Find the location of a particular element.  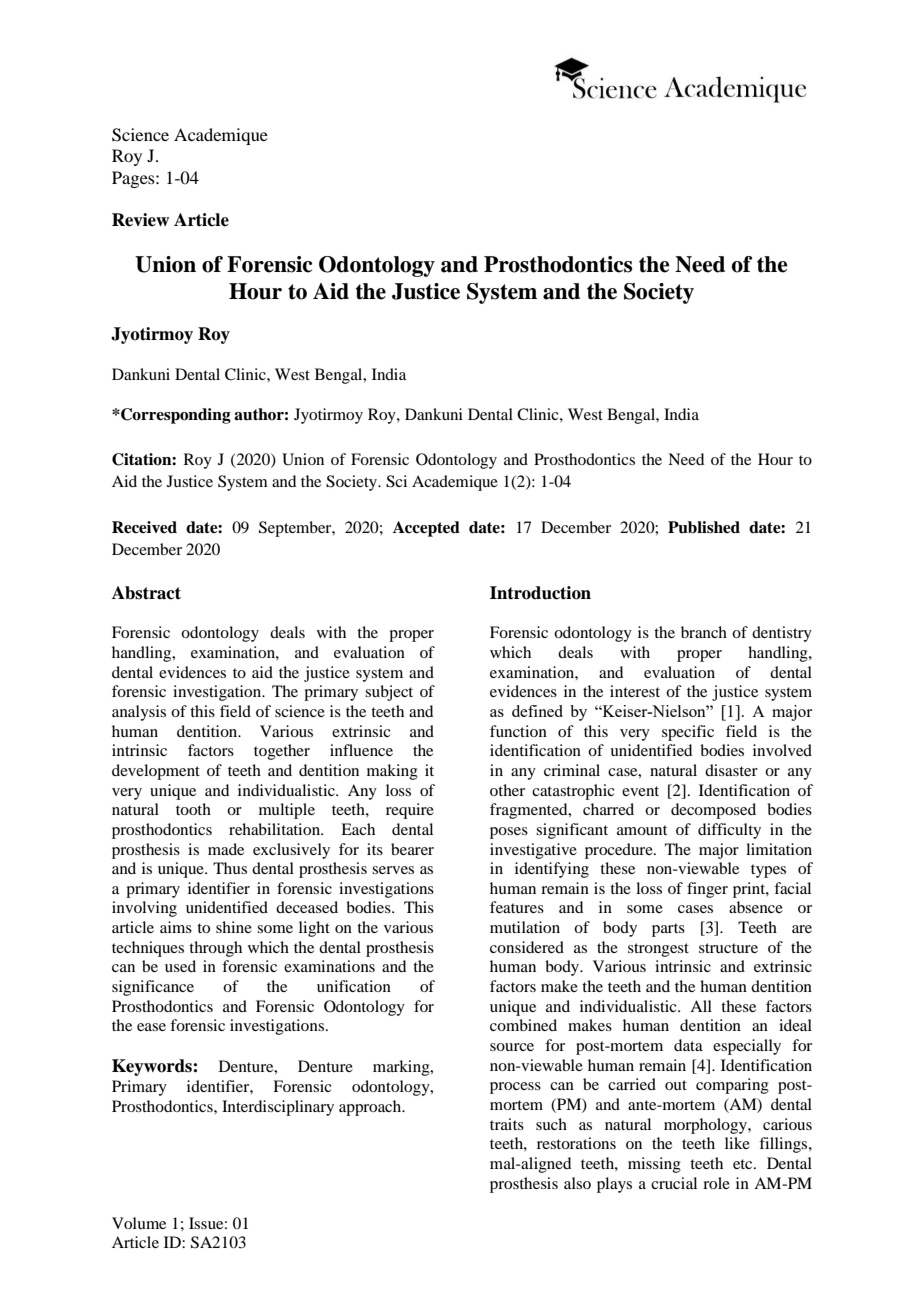

Corresponding is located at coordinates (175, 416).
